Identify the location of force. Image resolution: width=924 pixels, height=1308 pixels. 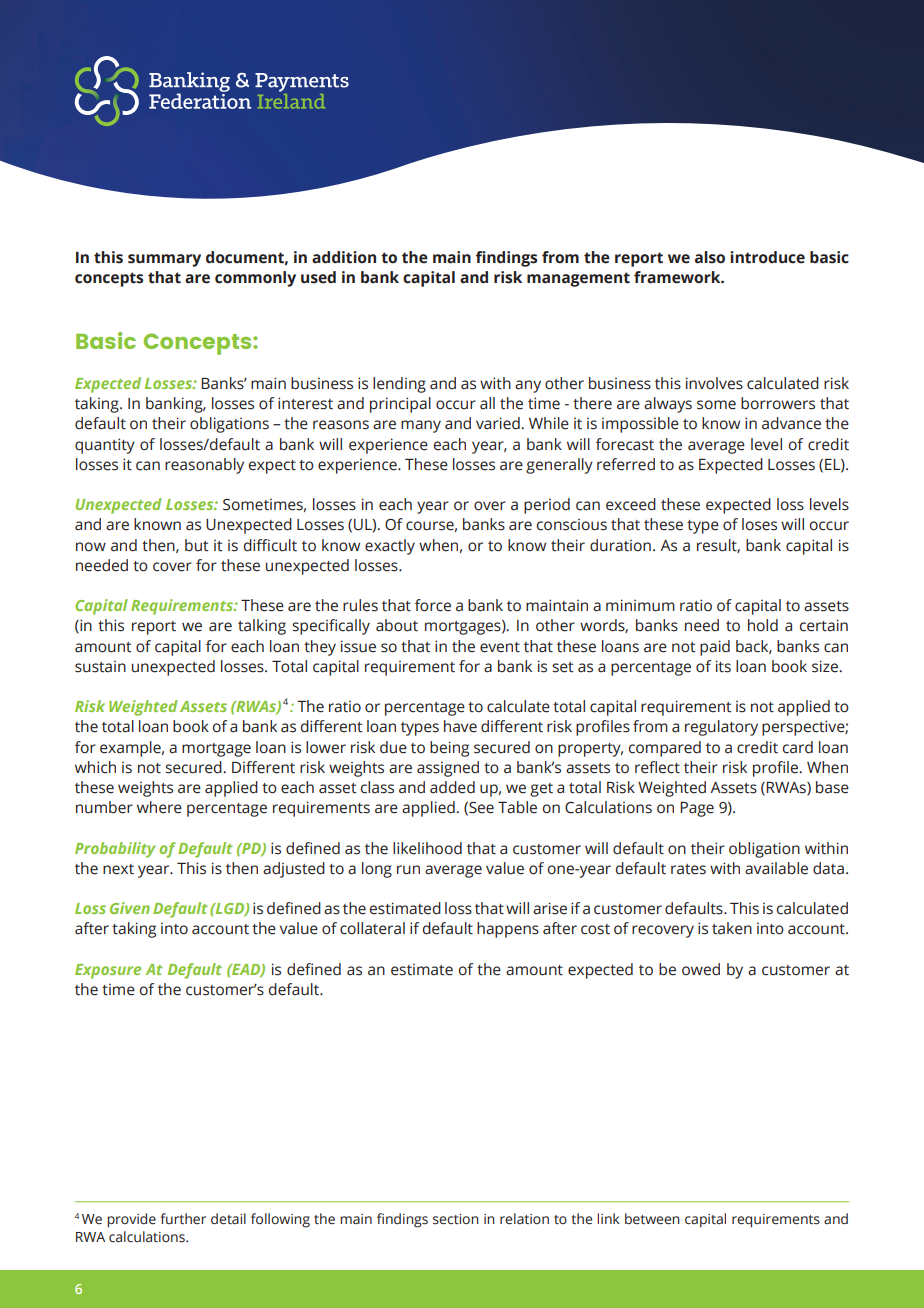
(433, 605).
